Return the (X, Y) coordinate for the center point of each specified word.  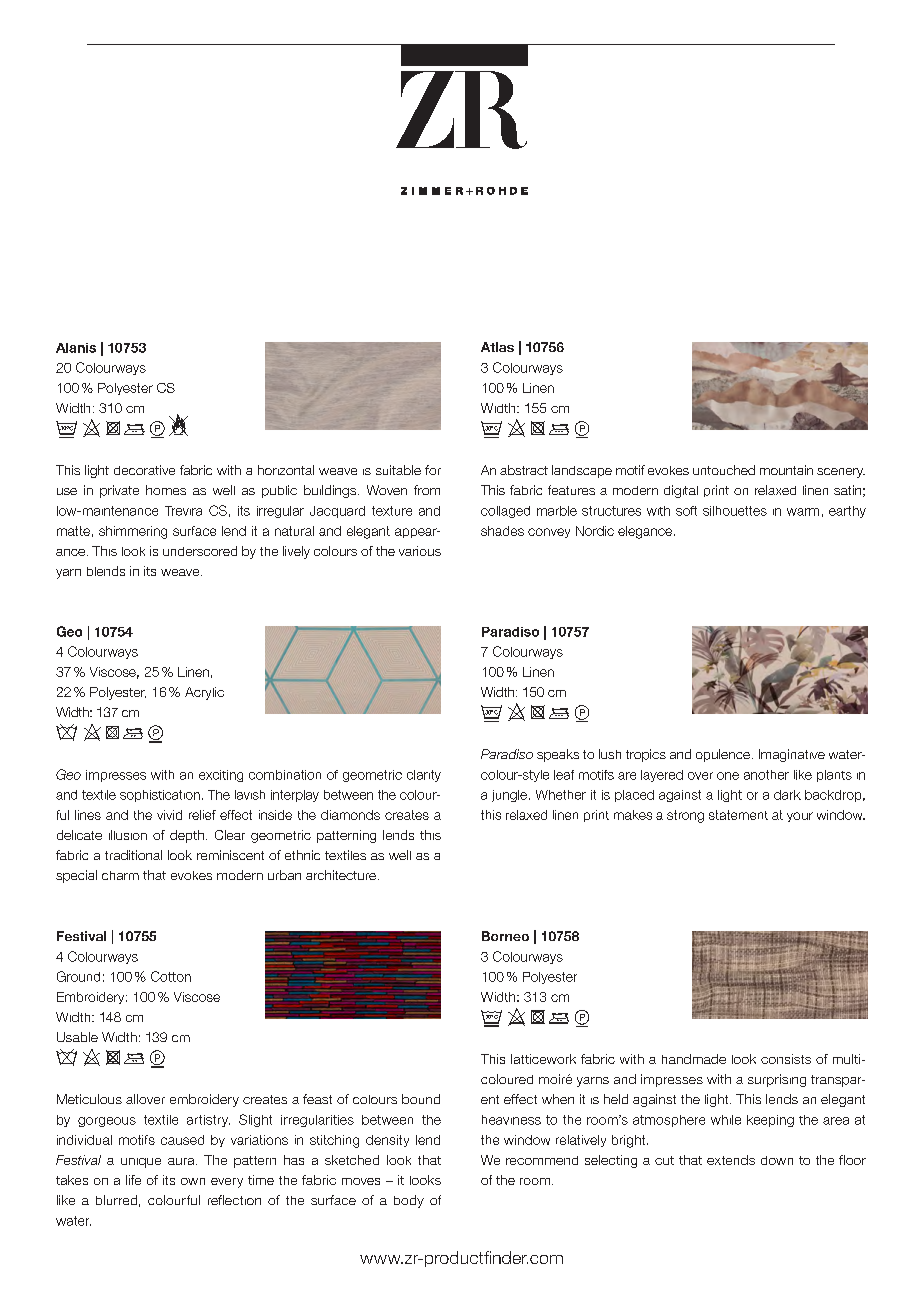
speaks (558, 755)
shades (502, 531)
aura (182, 1161)
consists (786, 1059)
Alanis (76, 348)
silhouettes (735, 511)
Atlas (497, 347)
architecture (341, 875)
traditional (133, 855)
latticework (543, 1059)
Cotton (171, 976)
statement (738, 815)
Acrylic (204, 693)
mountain (786, 470)
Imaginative (792, 755)
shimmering (133, 532)
